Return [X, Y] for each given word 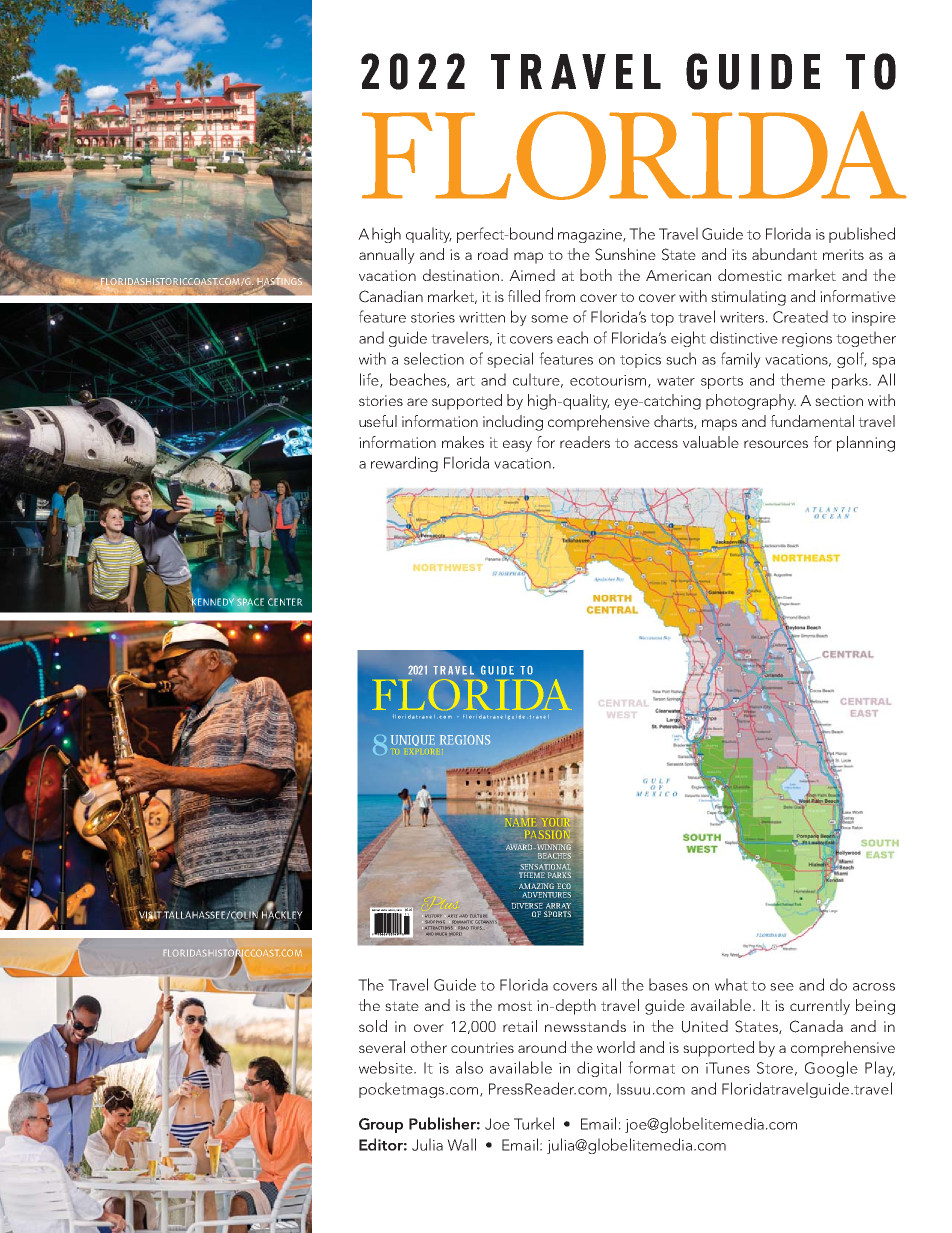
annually [387, 256]
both [596, 275]
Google [831, 1069]
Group [381, 1125]
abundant [784, 254]
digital [599, 1069]
